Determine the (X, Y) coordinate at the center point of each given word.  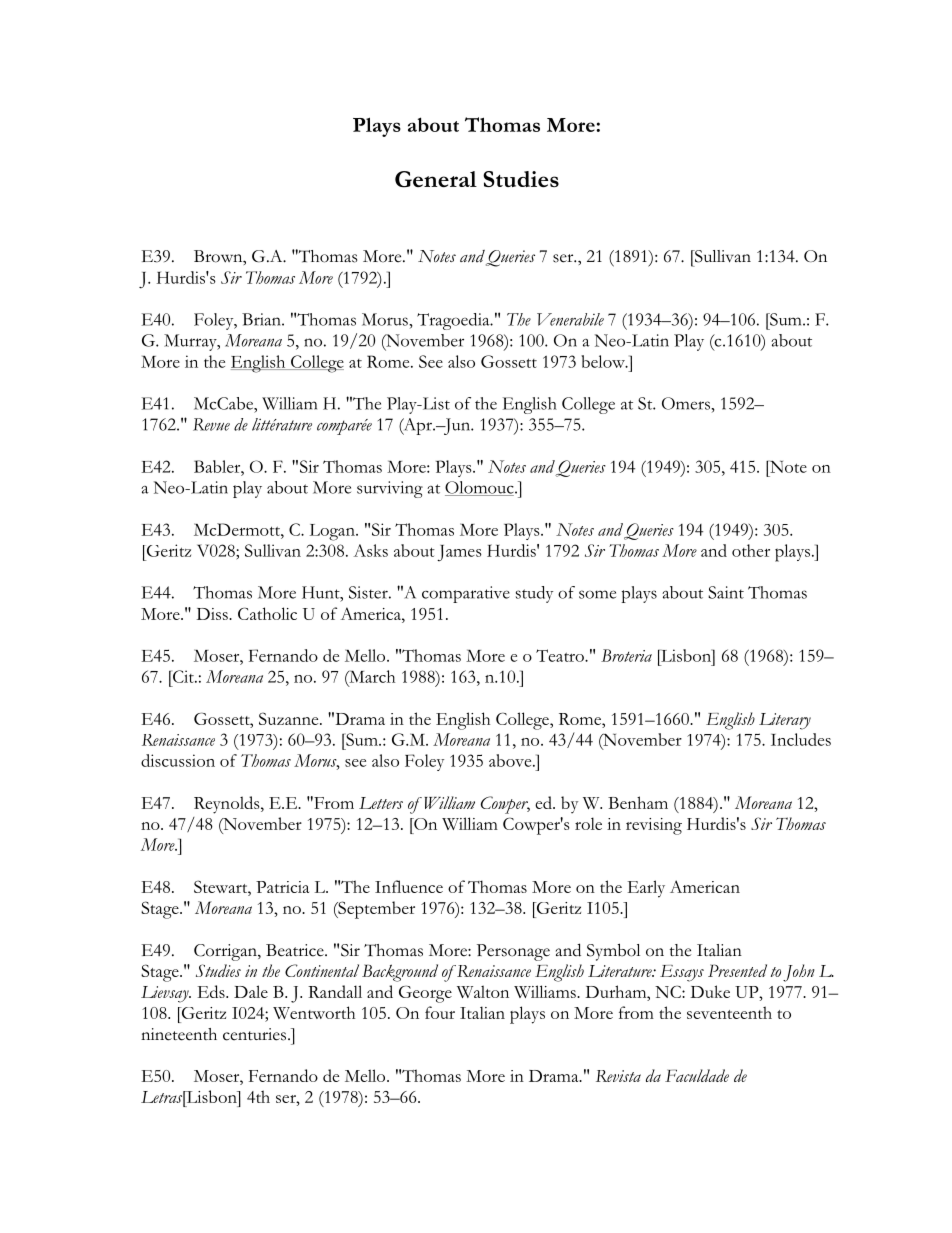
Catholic (267, 613)
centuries (256, 1034)
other (751, 550)
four (440, 1012)
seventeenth (729, 1012)
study (534, 594)
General (436, 179)
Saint (726, 592)
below (604, 361)
